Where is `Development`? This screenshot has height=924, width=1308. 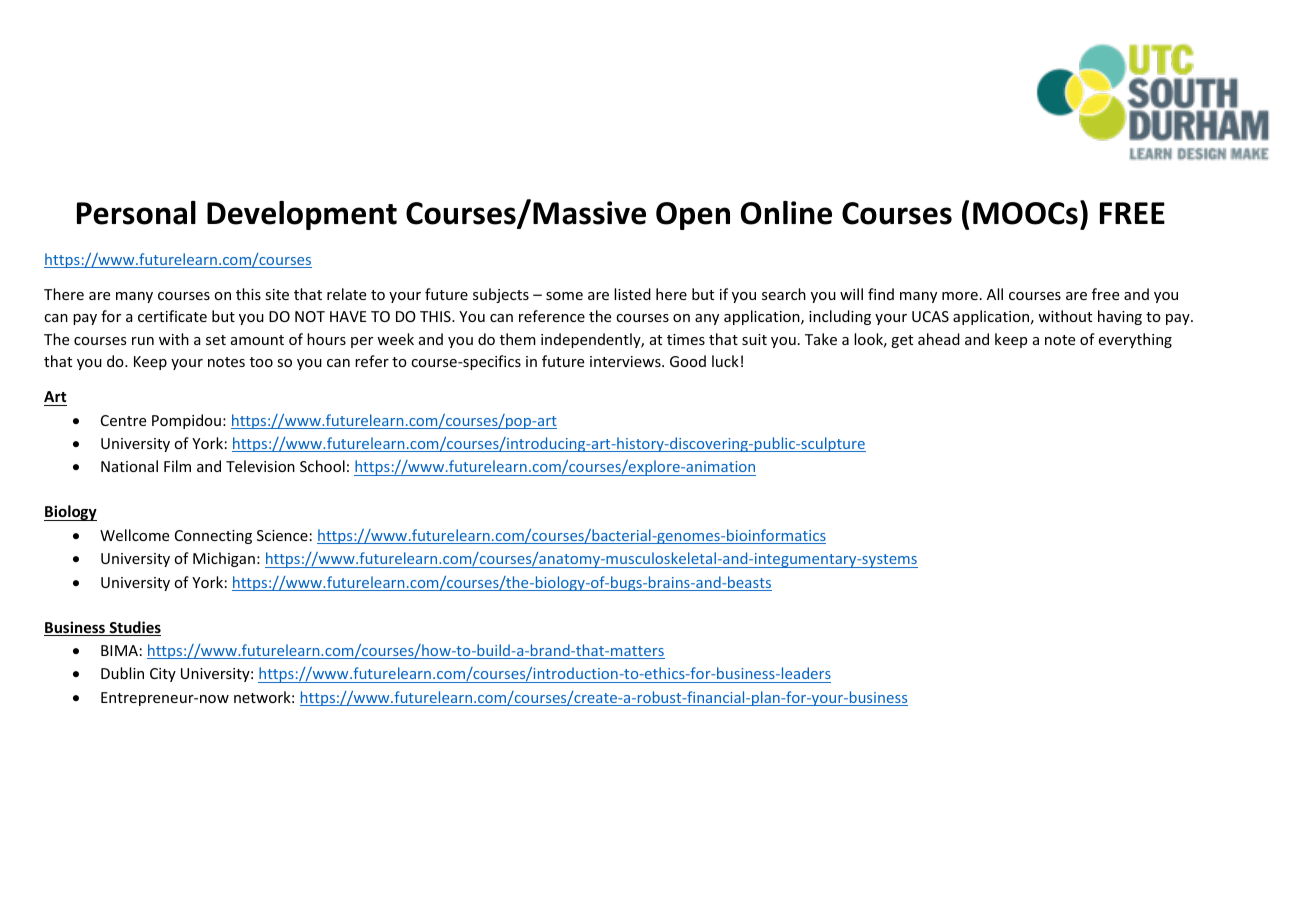
Development is located at coordinates (302, 215).
